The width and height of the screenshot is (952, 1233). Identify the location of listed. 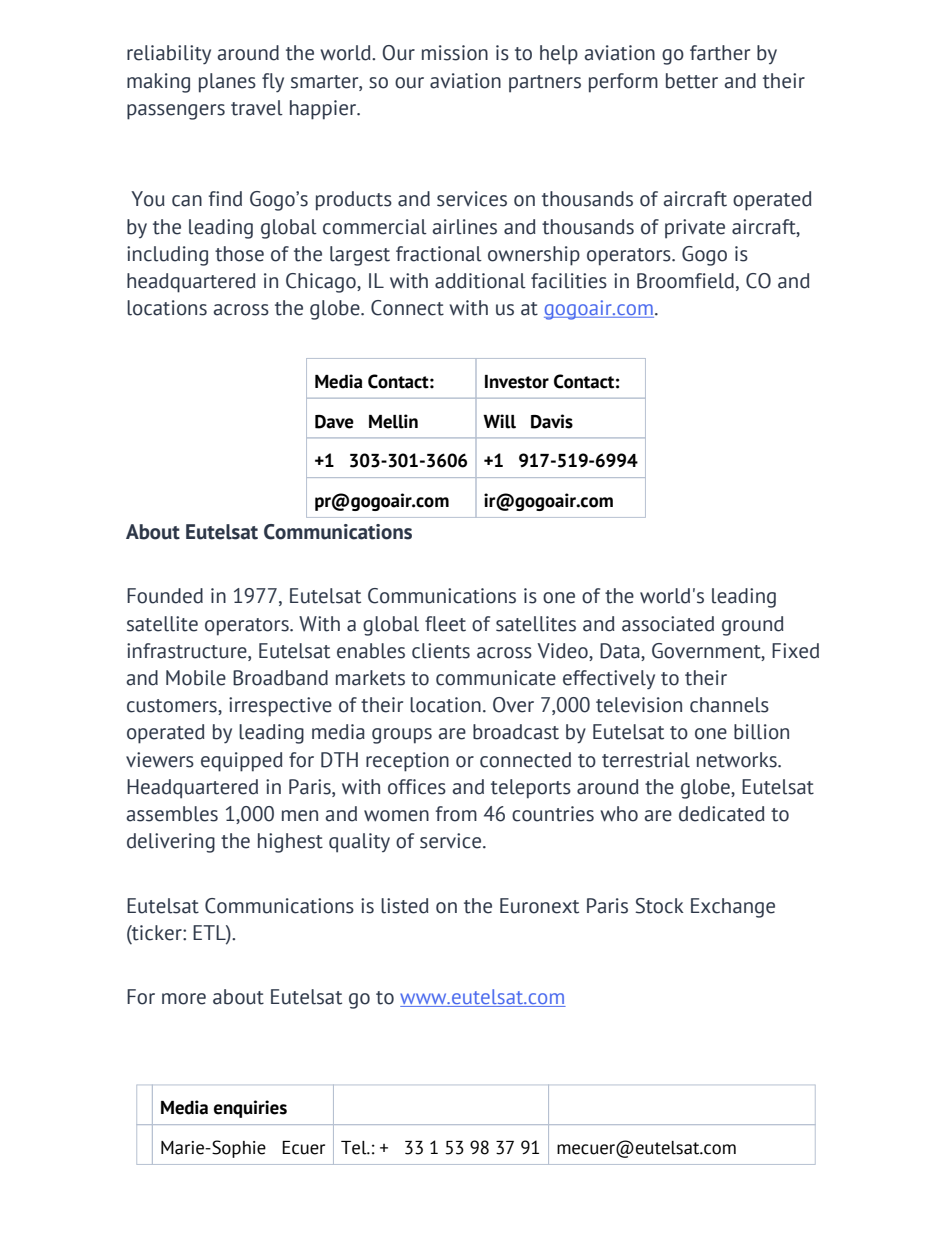
(405, 906).
